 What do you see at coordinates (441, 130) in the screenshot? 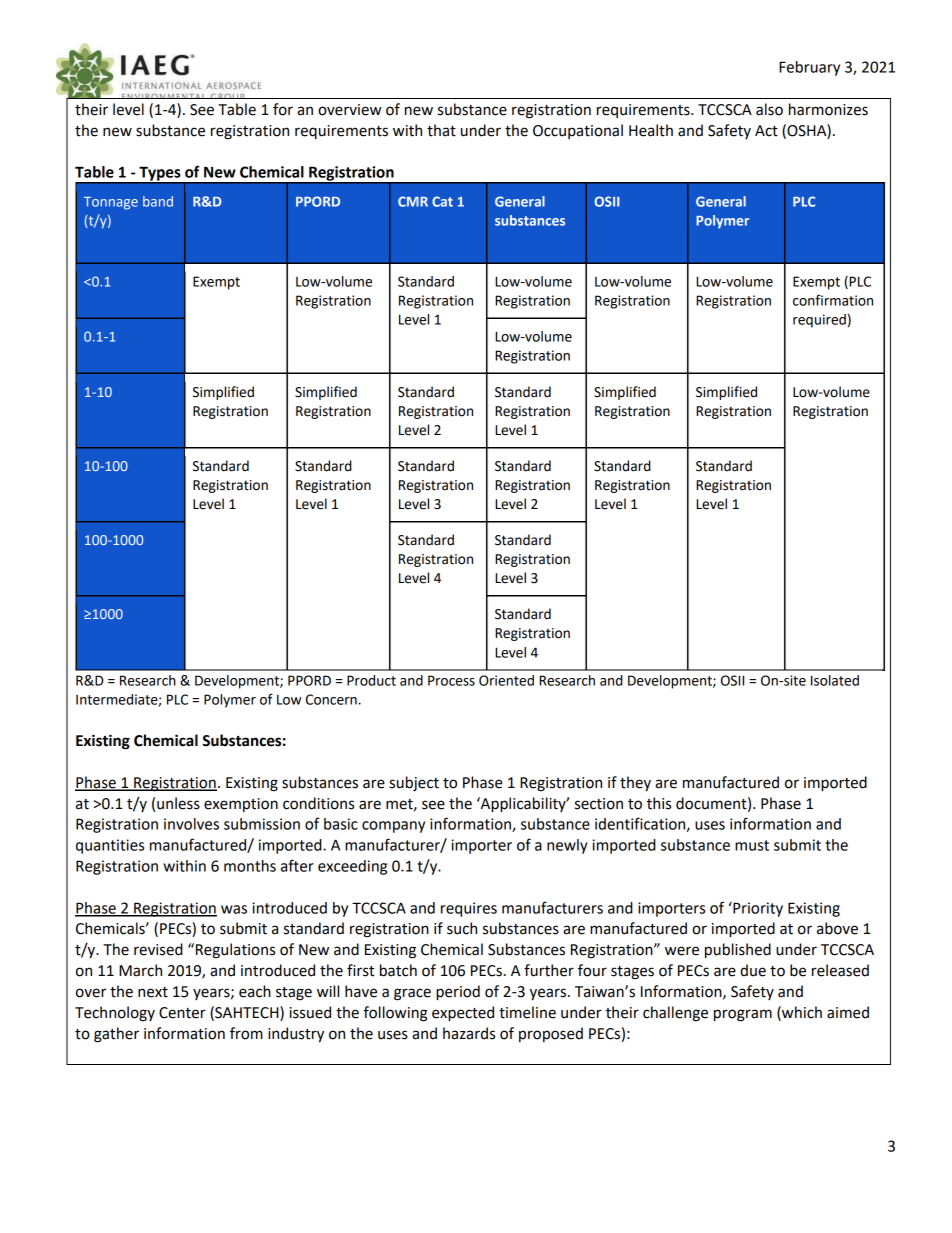
I see `that` at bounding box center [441, 130].
